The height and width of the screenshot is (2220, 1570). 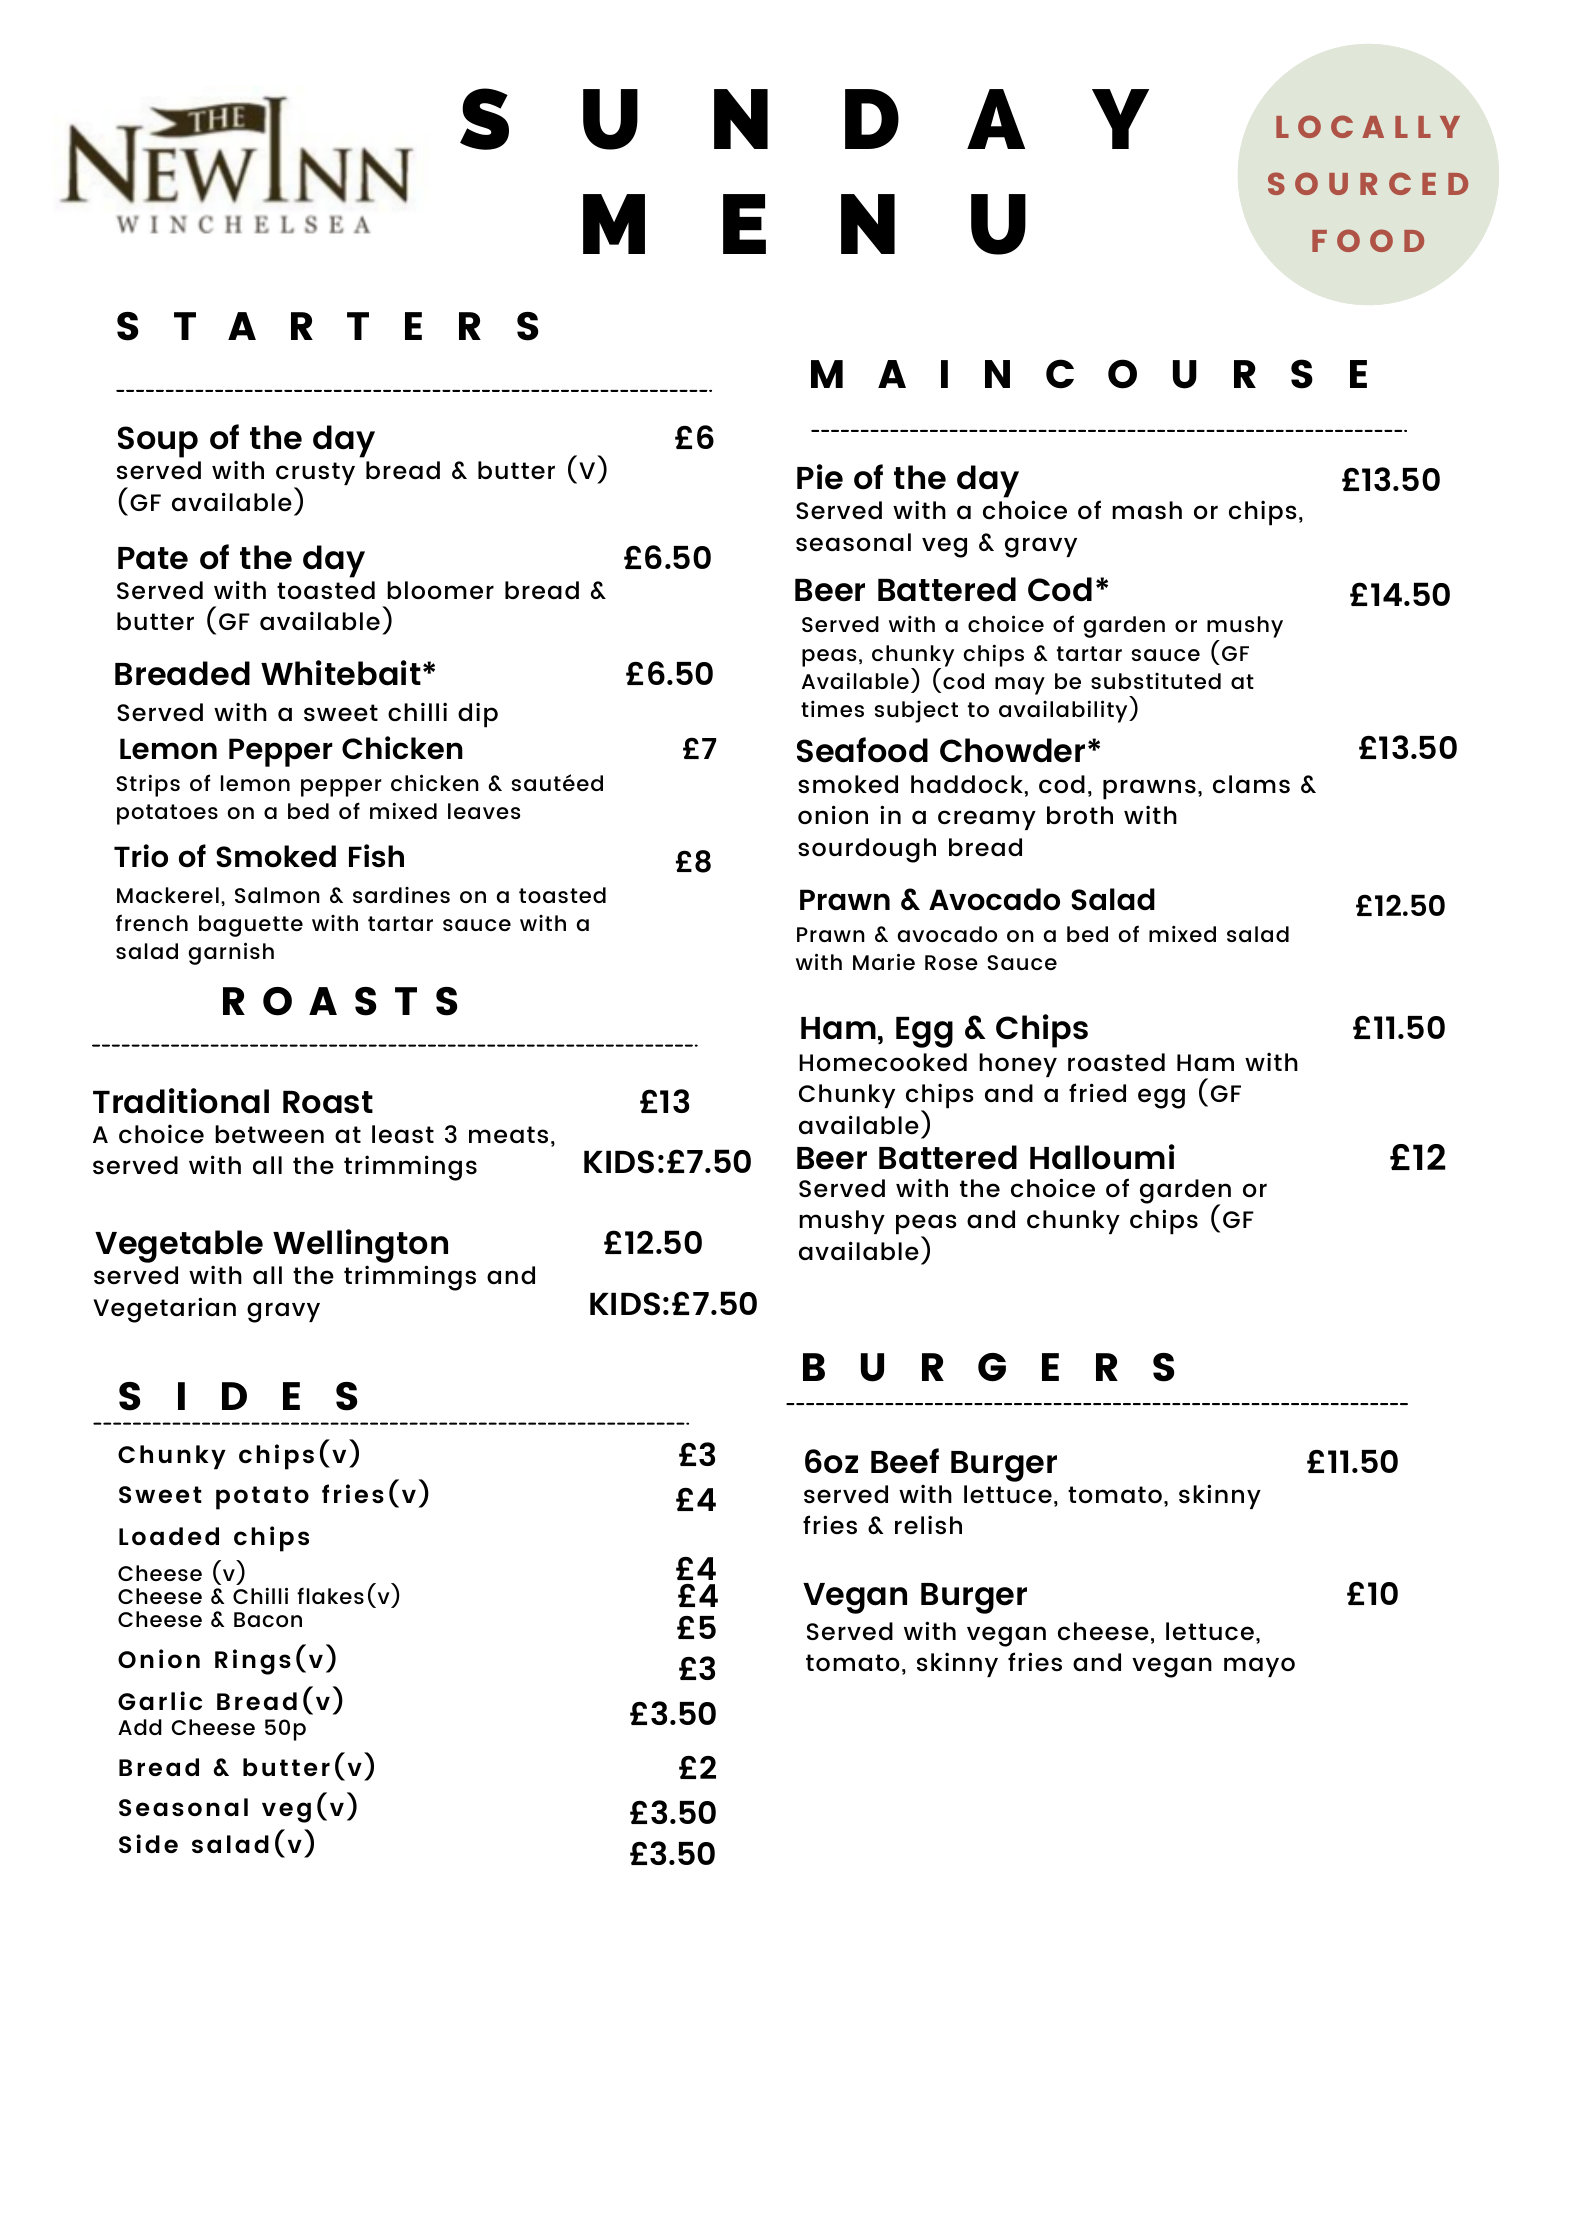 I want to click on broth, so click(x=1080, y=815).
